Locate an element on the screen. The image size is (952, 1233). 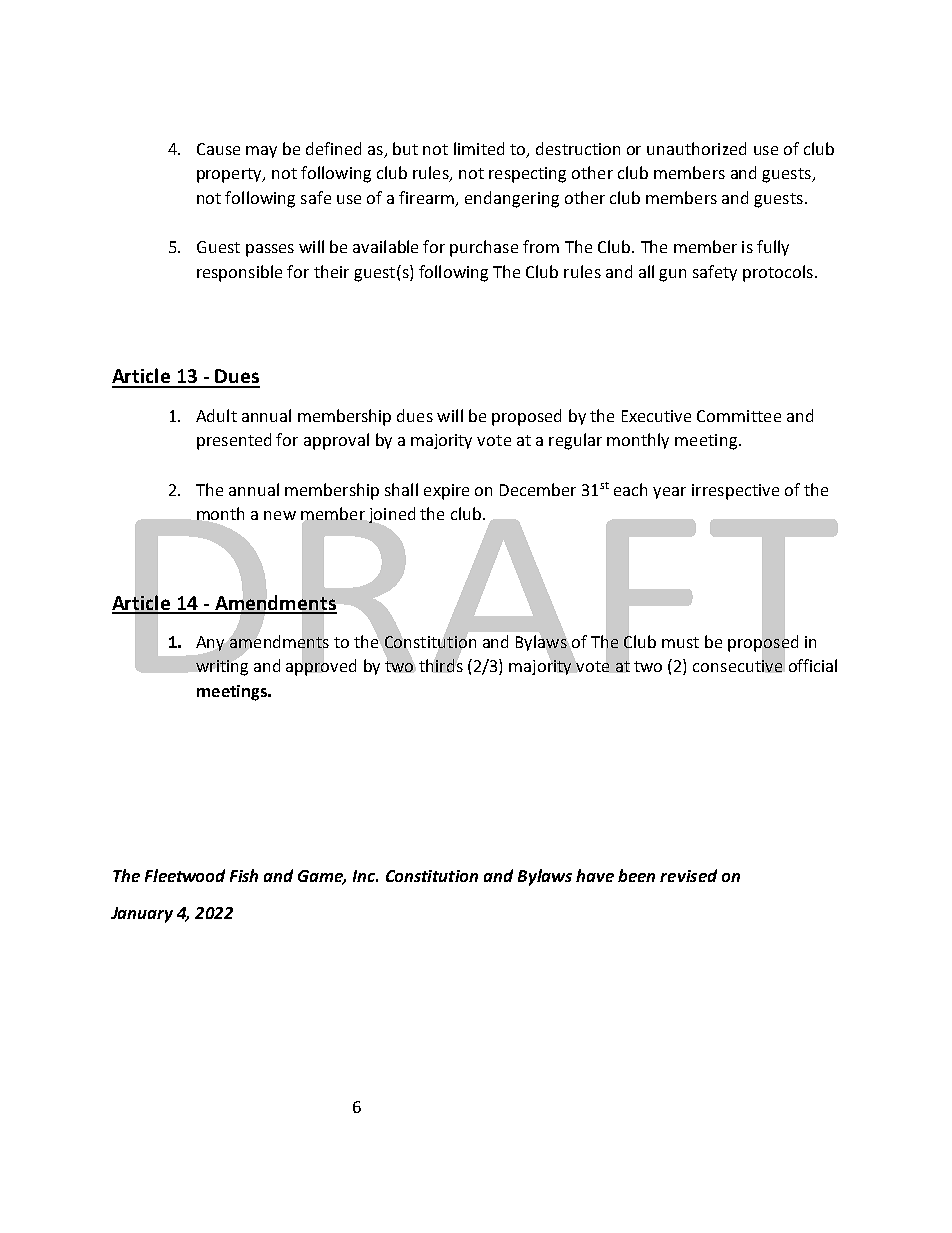
limited is located at coordinates (479, 148).
